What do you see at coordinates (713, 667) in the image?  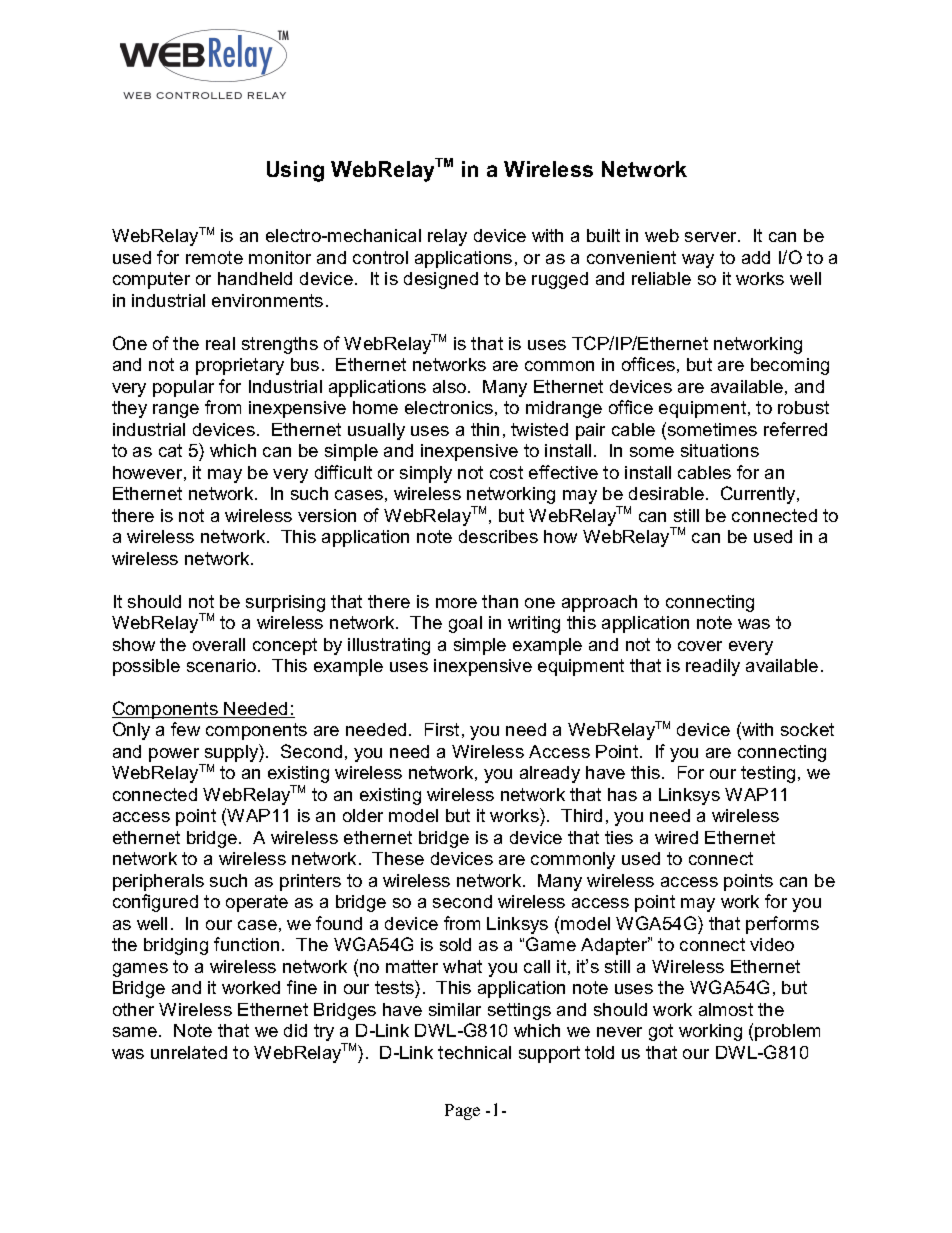 I see `readily` at bounding box center [713, 667].
